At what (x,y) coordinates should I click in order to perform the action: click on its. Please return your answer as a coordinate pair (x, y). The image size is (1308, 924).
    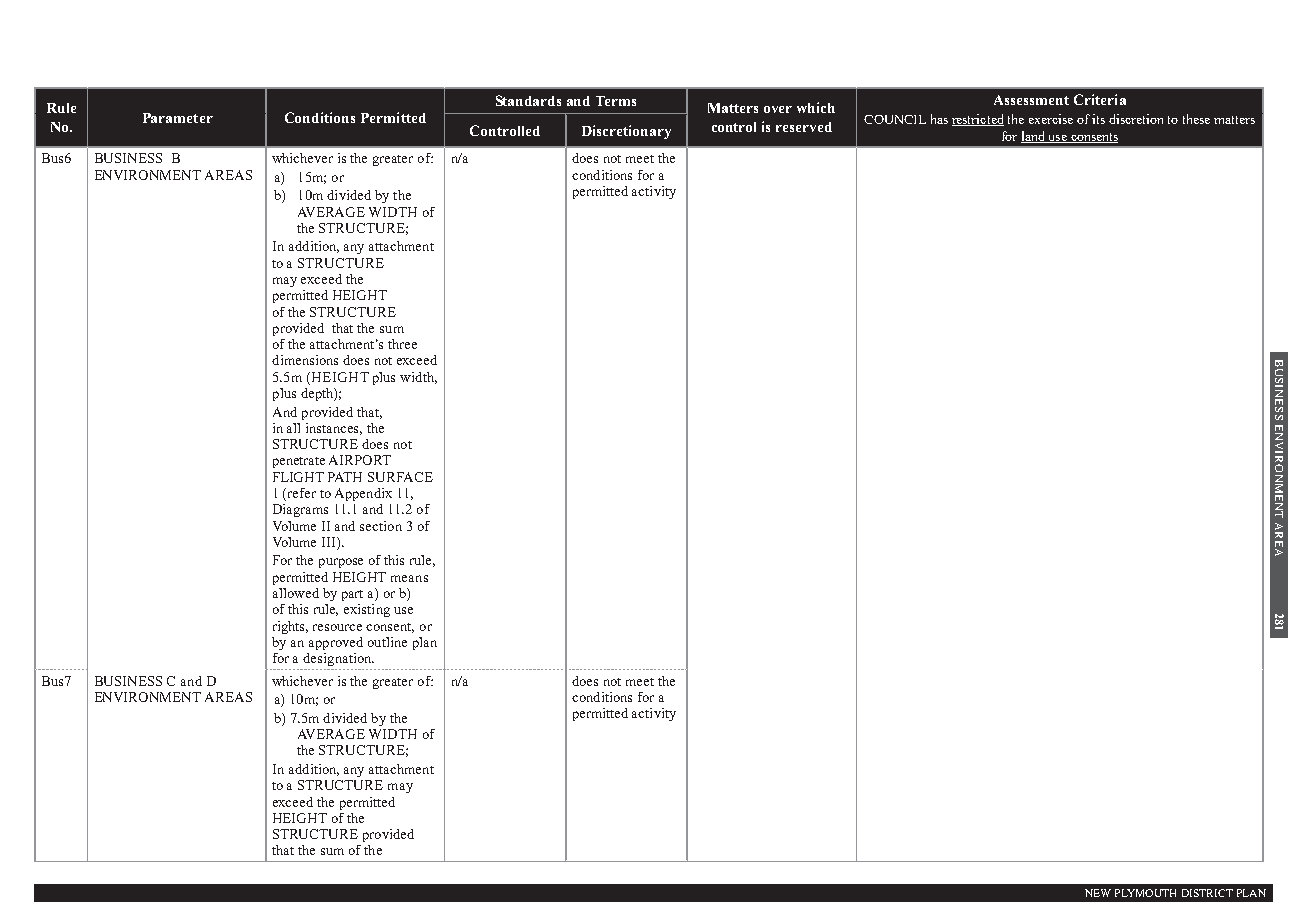
    Looking at the image, I should click on (1098, 119).
